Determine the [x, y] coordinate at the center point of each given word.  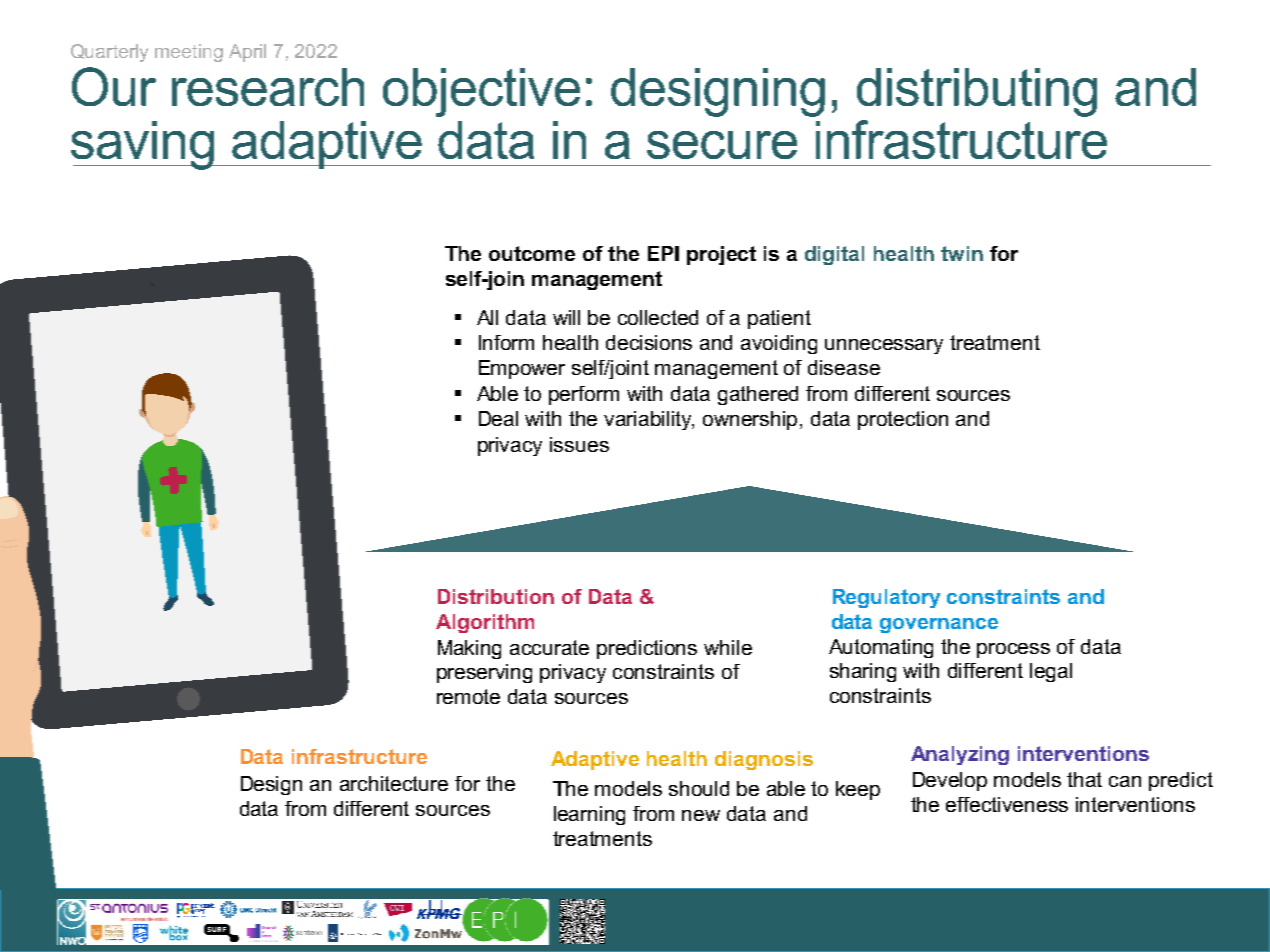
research [268, 87]
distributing [977, 92]
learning [589, 815]
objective [481, 92]
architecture [394, 783]
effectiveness [1007, 804]
